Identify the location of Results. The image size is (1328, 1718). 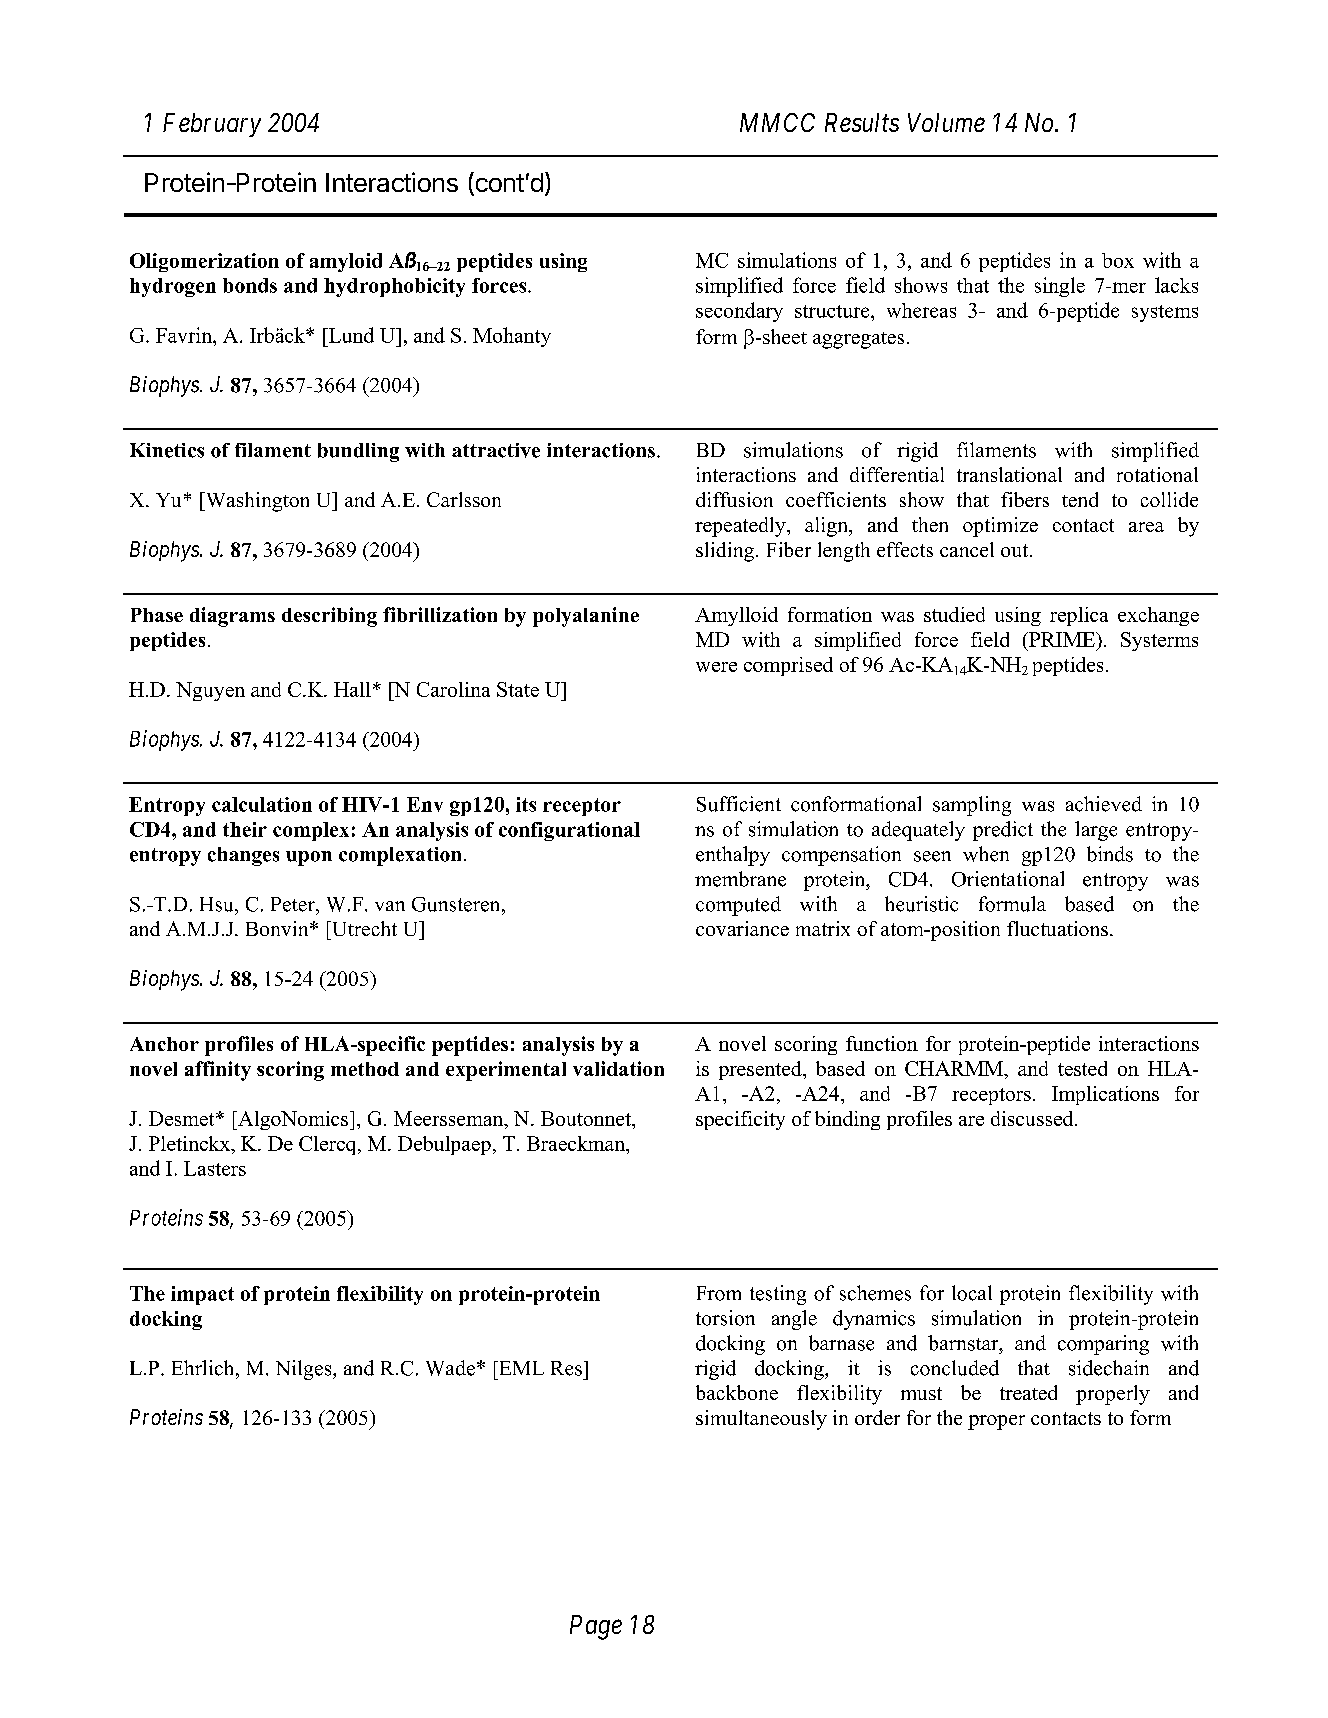
(862, 122).
